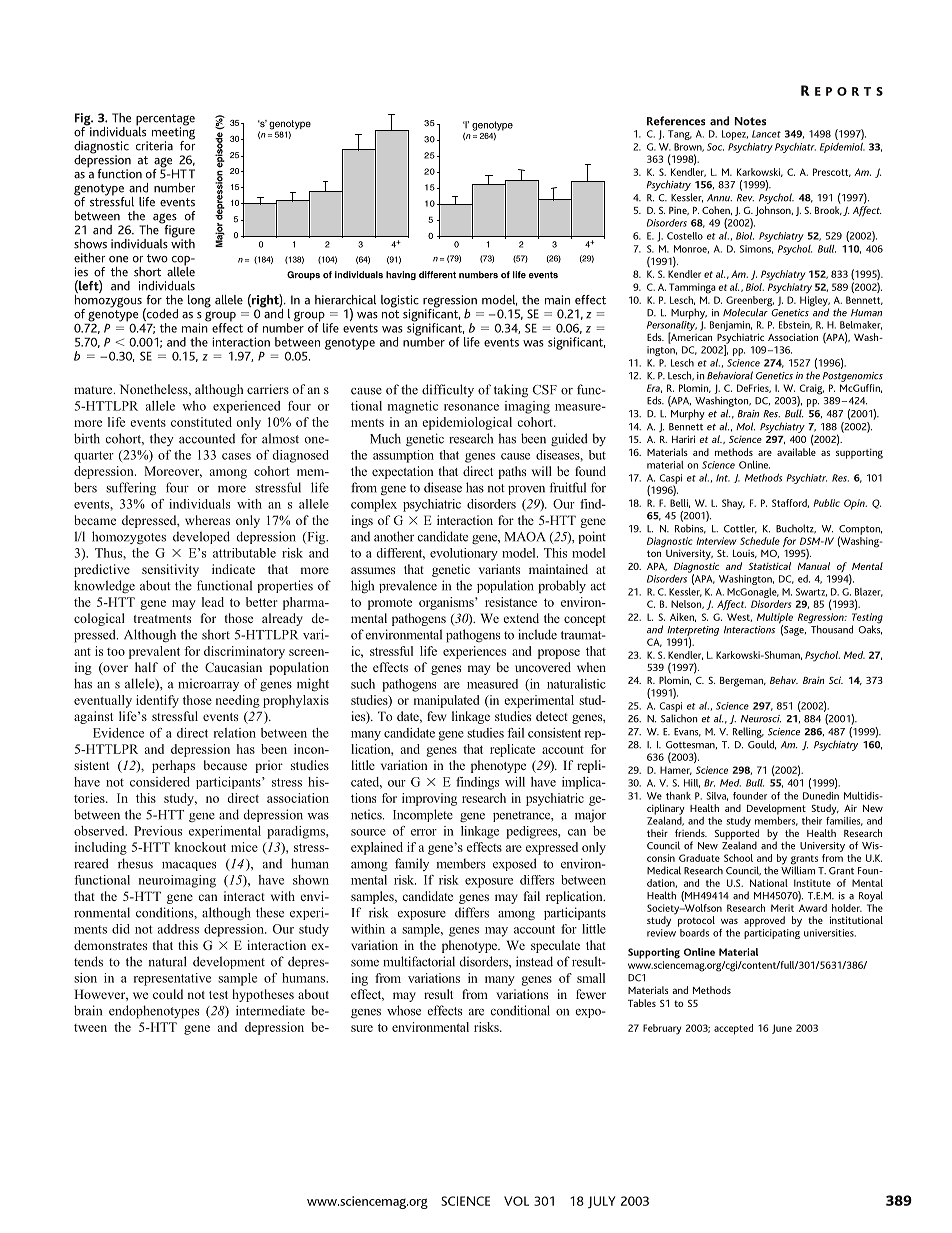 Image resolution: width=952 pixels, height=1233 pixels. Describe the element at coordinates (270, 1010) in the screenshot. I see `intermediate` at that location.
